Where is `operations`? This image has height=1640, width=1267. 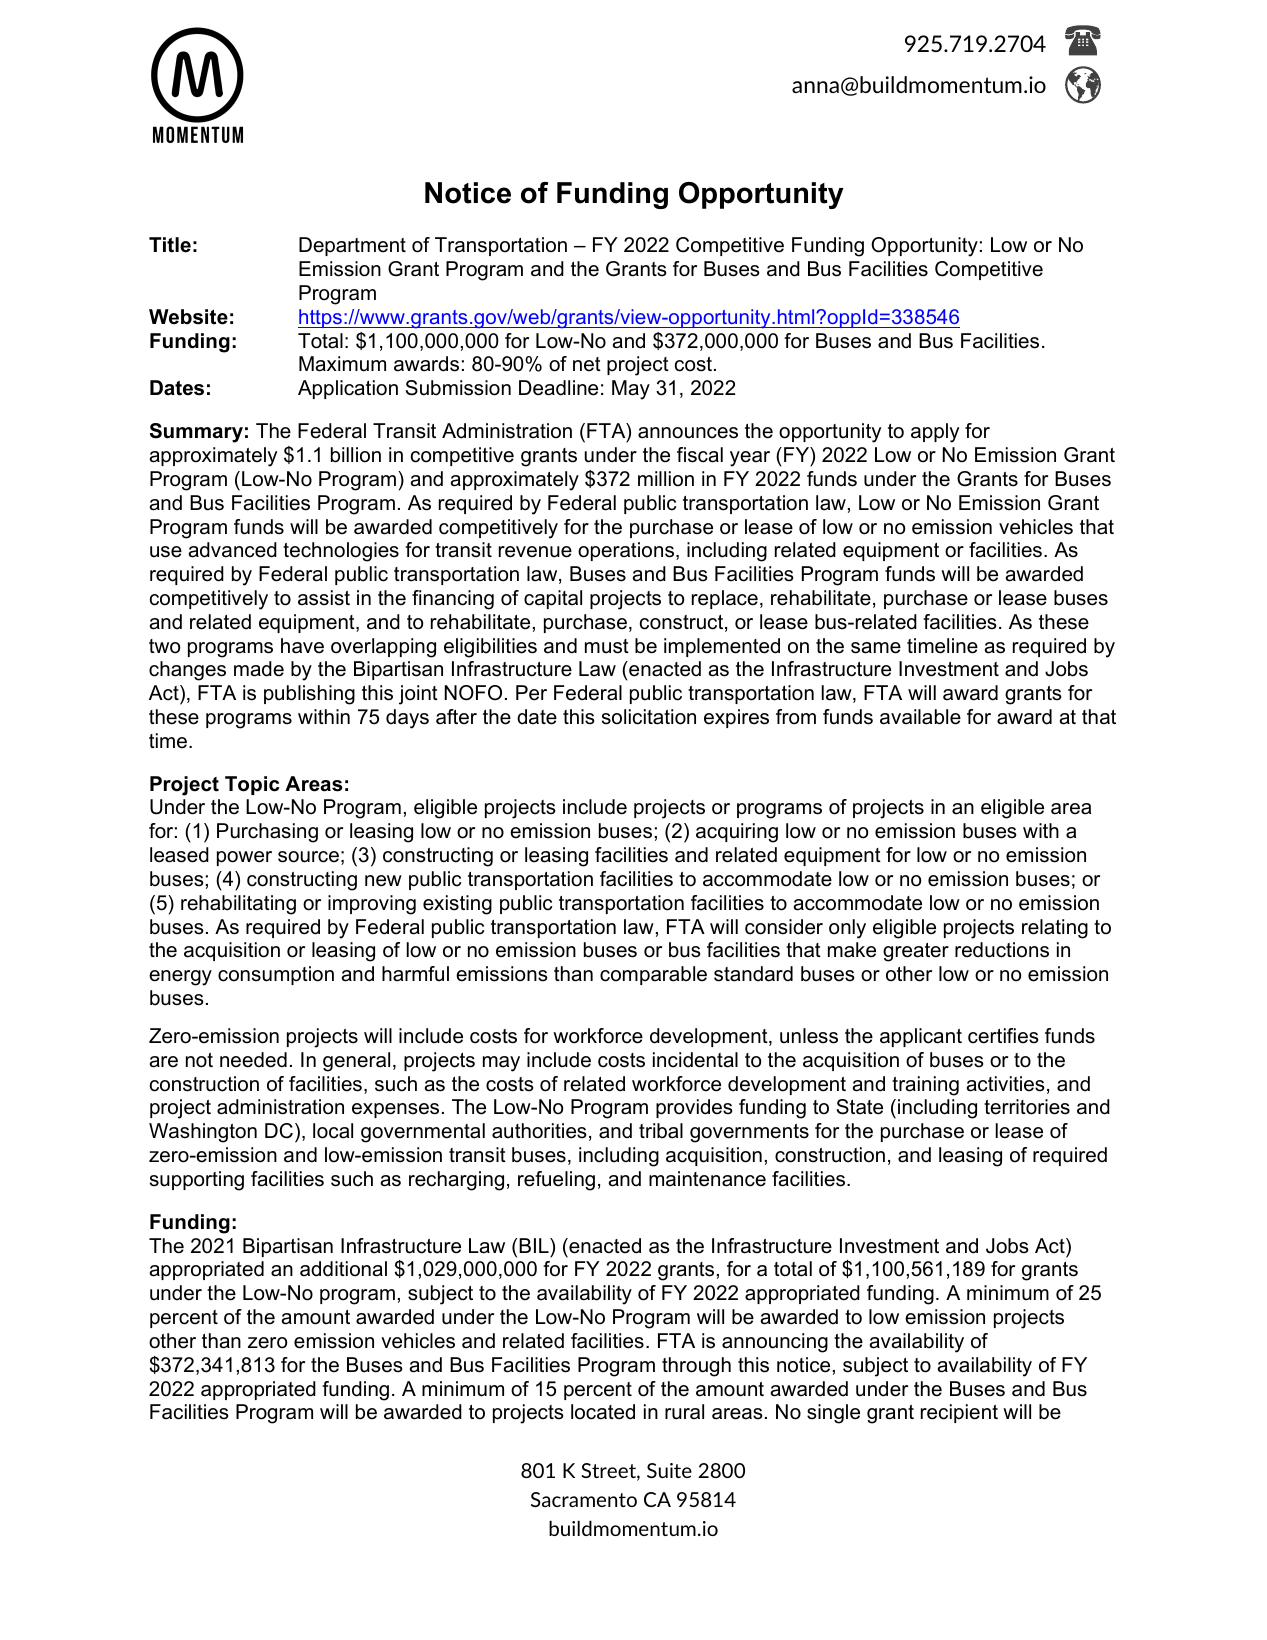 operations is located at coordinates (626, 551).
